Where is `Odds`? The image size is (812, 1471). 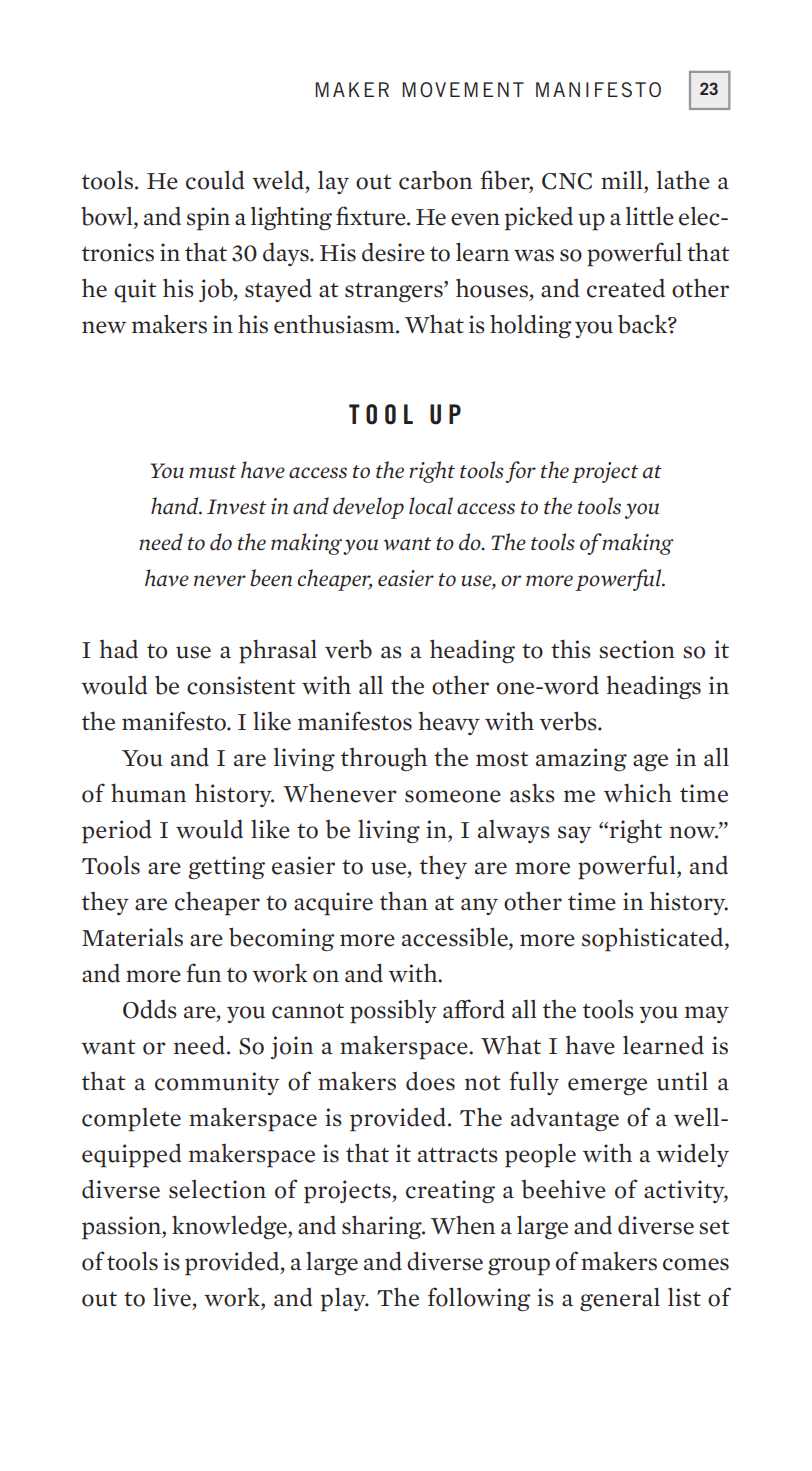
Odds is located at coordinates (150, 1009).
